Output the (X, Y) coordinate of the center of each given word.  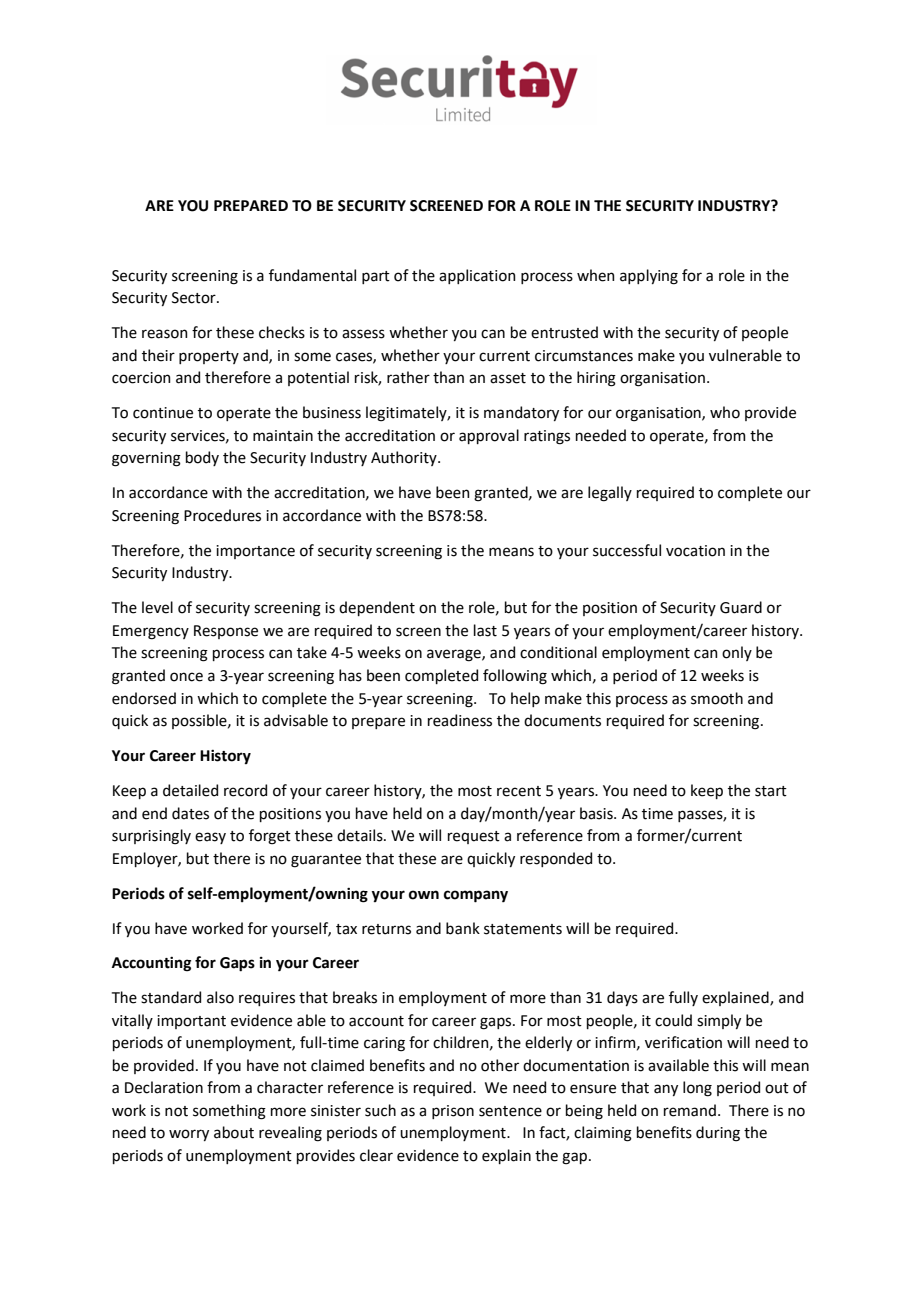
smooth (717, 698)
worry (189, 1135)
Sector (195, 298)
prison (453, 1112)
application (477, 276)
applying (649, 277)
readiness (460, 720)
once (186, 677)
